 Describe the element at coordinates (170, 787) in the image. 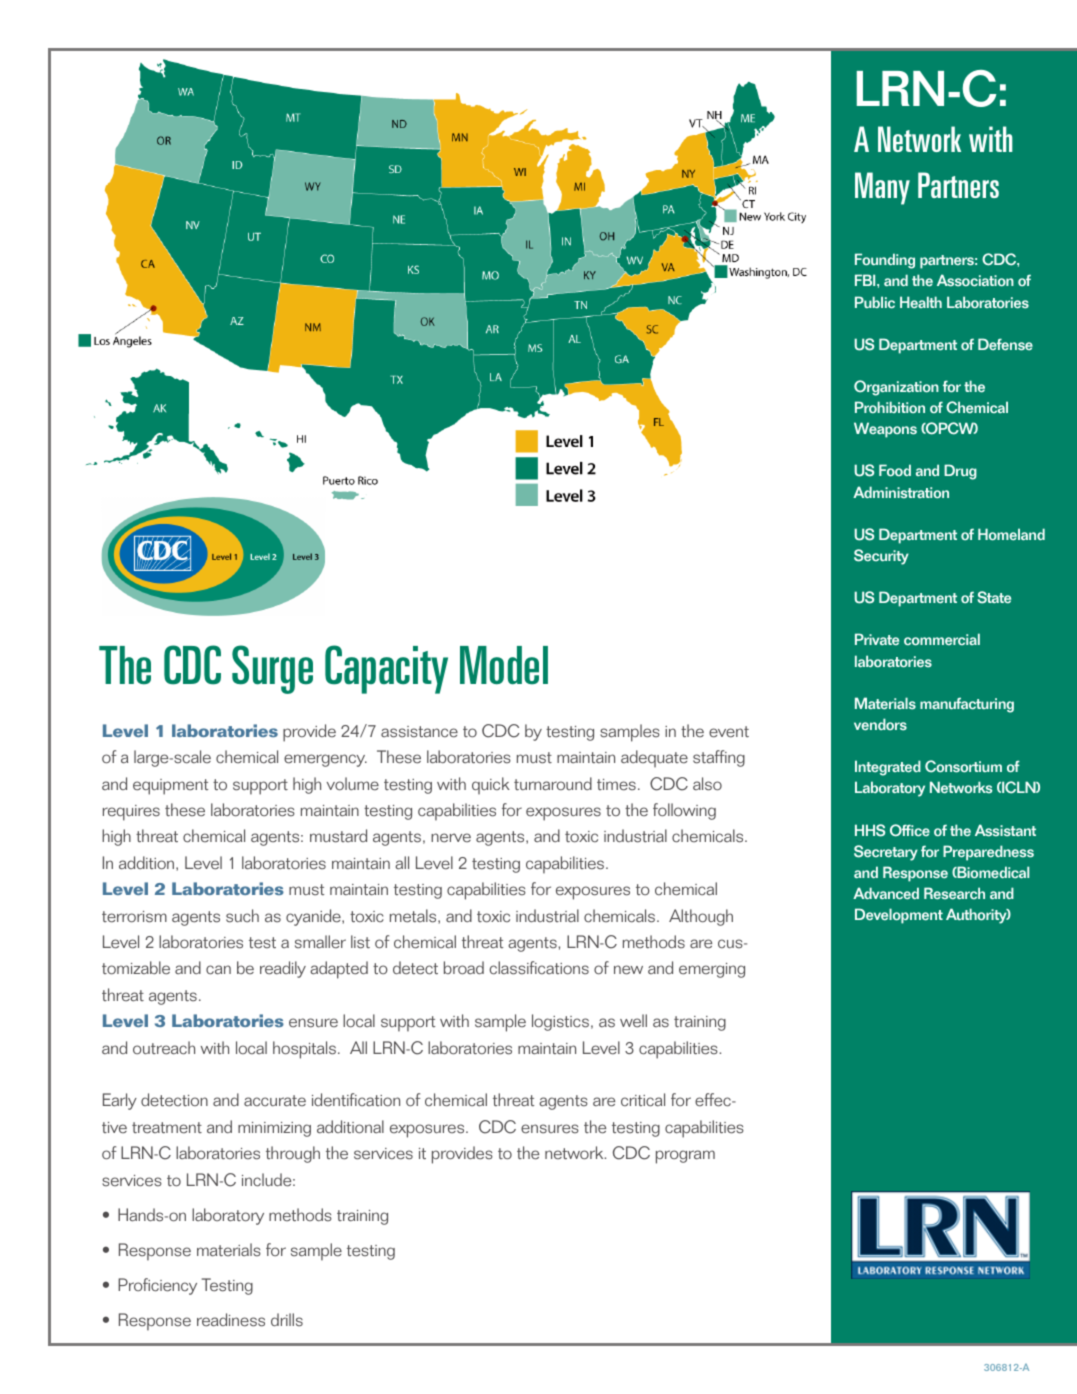

I see `equipment` at that location.
